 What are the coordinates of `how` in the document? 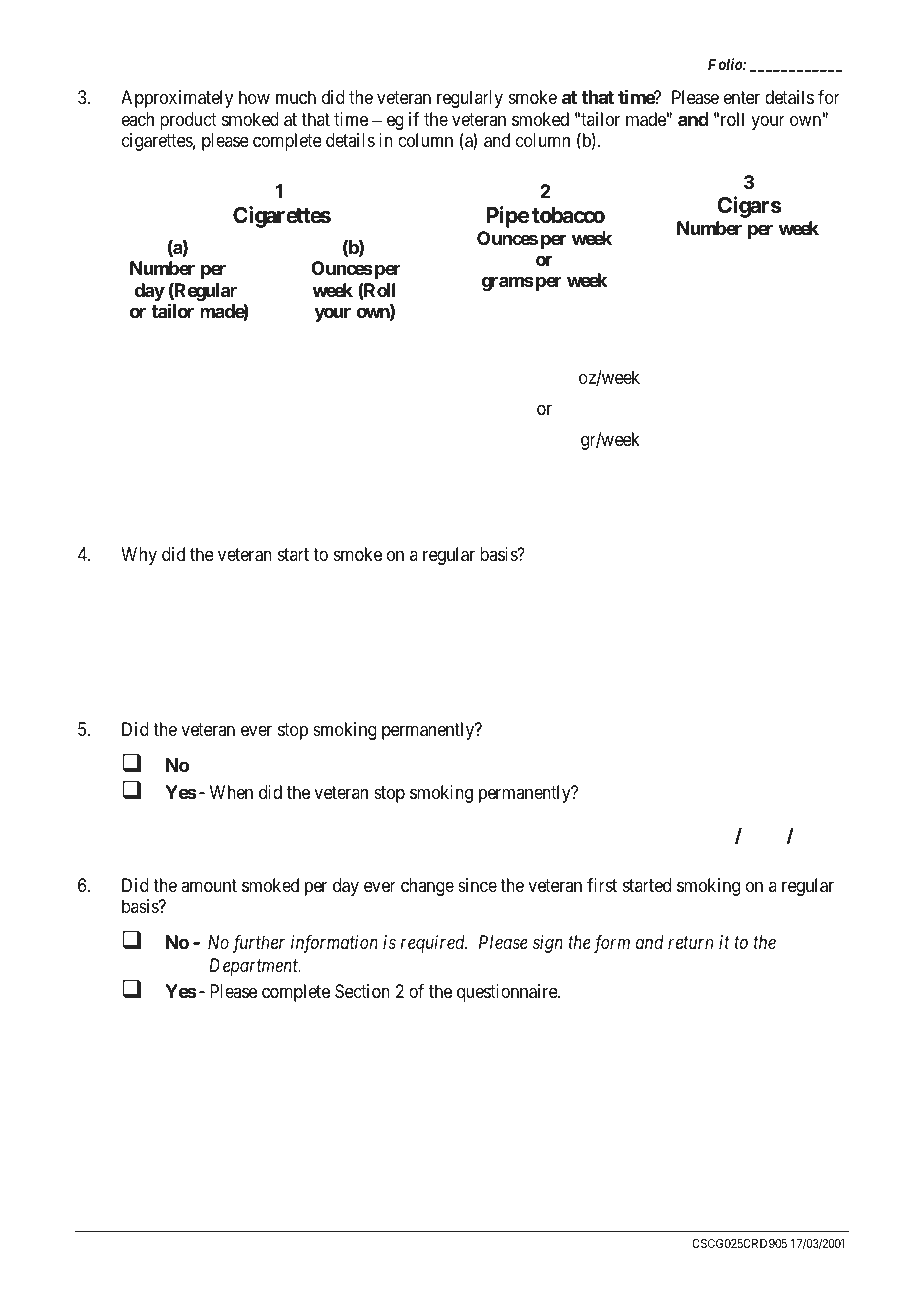 It's located at (254, 97).
